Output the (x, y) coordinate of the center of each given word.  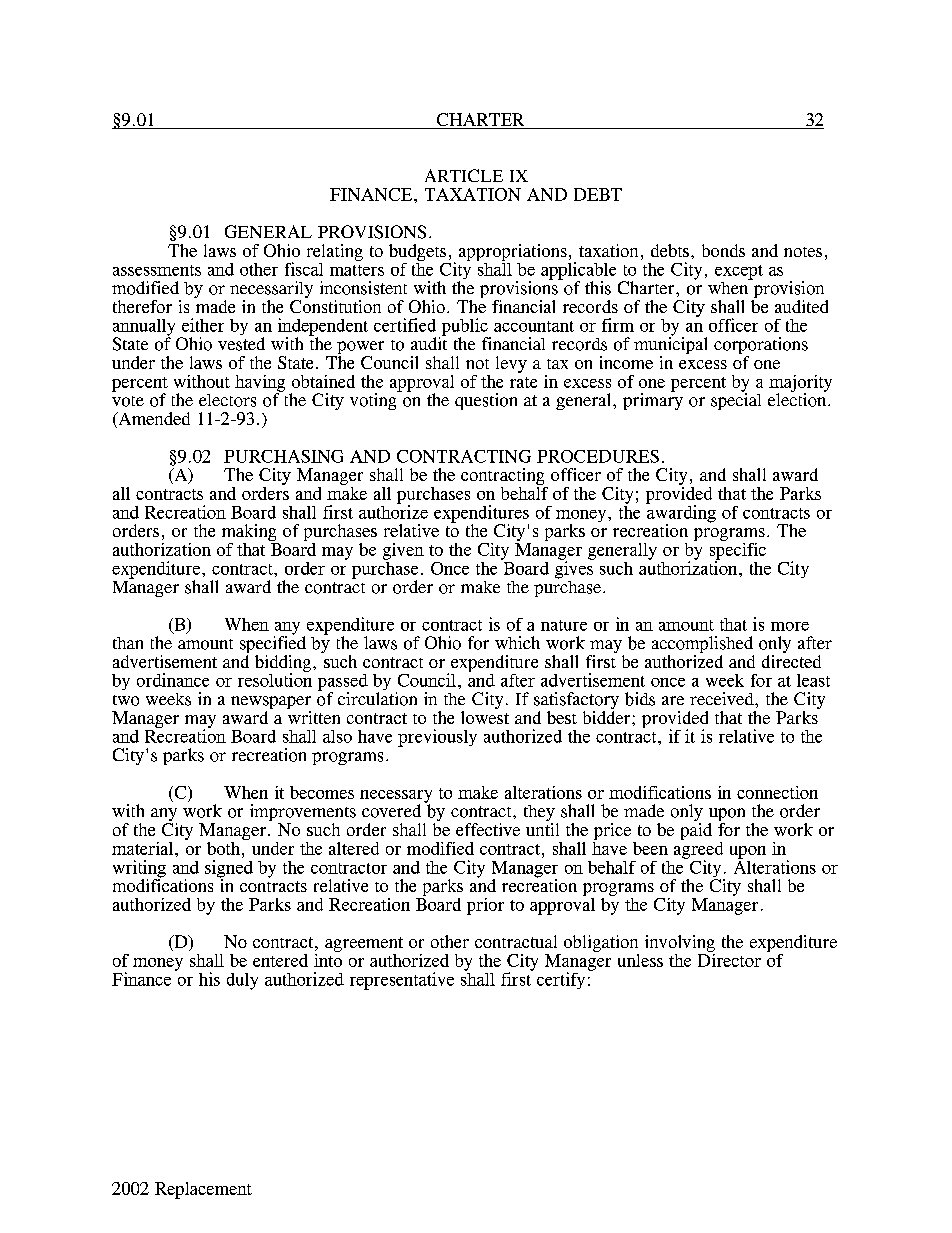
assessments (157, 270)
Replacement (203, 1190)
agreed (698, 850)
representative (402, 981)
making (250, 534)
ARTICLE (464, 175)
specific (738, 551)
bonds (723, 250)
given (403, 551)
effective (488, 829)
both (223, 848)
